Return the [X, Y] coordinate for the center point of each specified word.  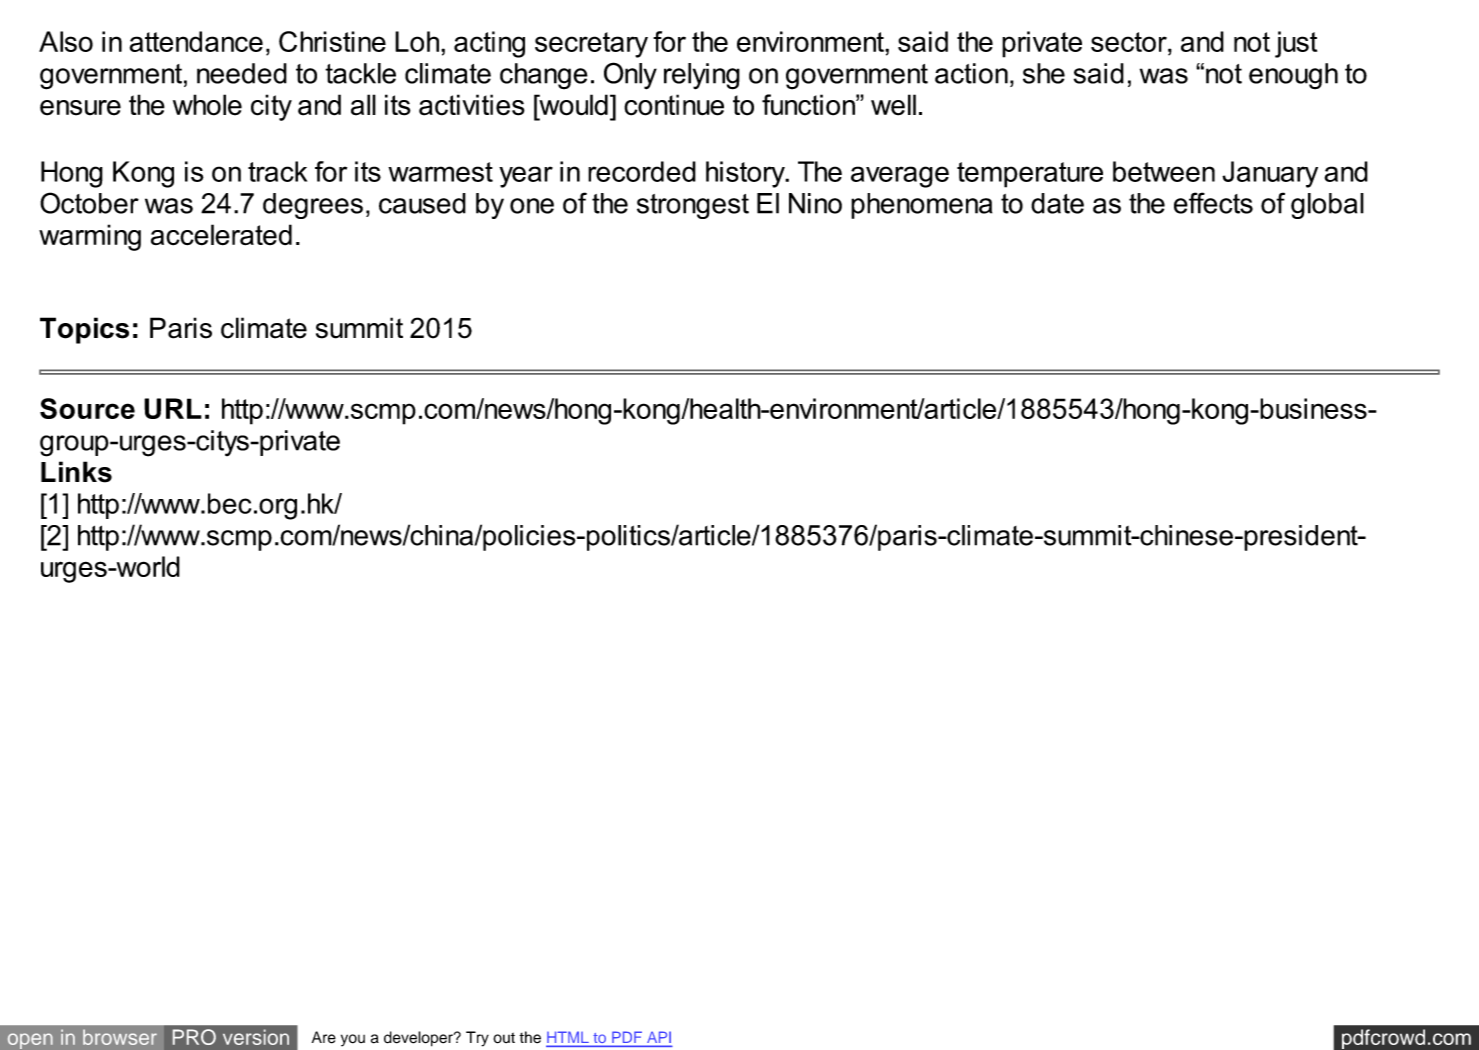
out [504, 1038]
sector [1130, 42]
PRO [194, 1037]
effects [1213, 203]
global [1327, 206]
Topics [84, 330]
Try [477, 1039]
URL [173, 408]
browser [120, 1037]
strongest [693, 206]
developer [419, 1039]
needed [242, 73]
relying [702, 76]
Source [87, 408]
